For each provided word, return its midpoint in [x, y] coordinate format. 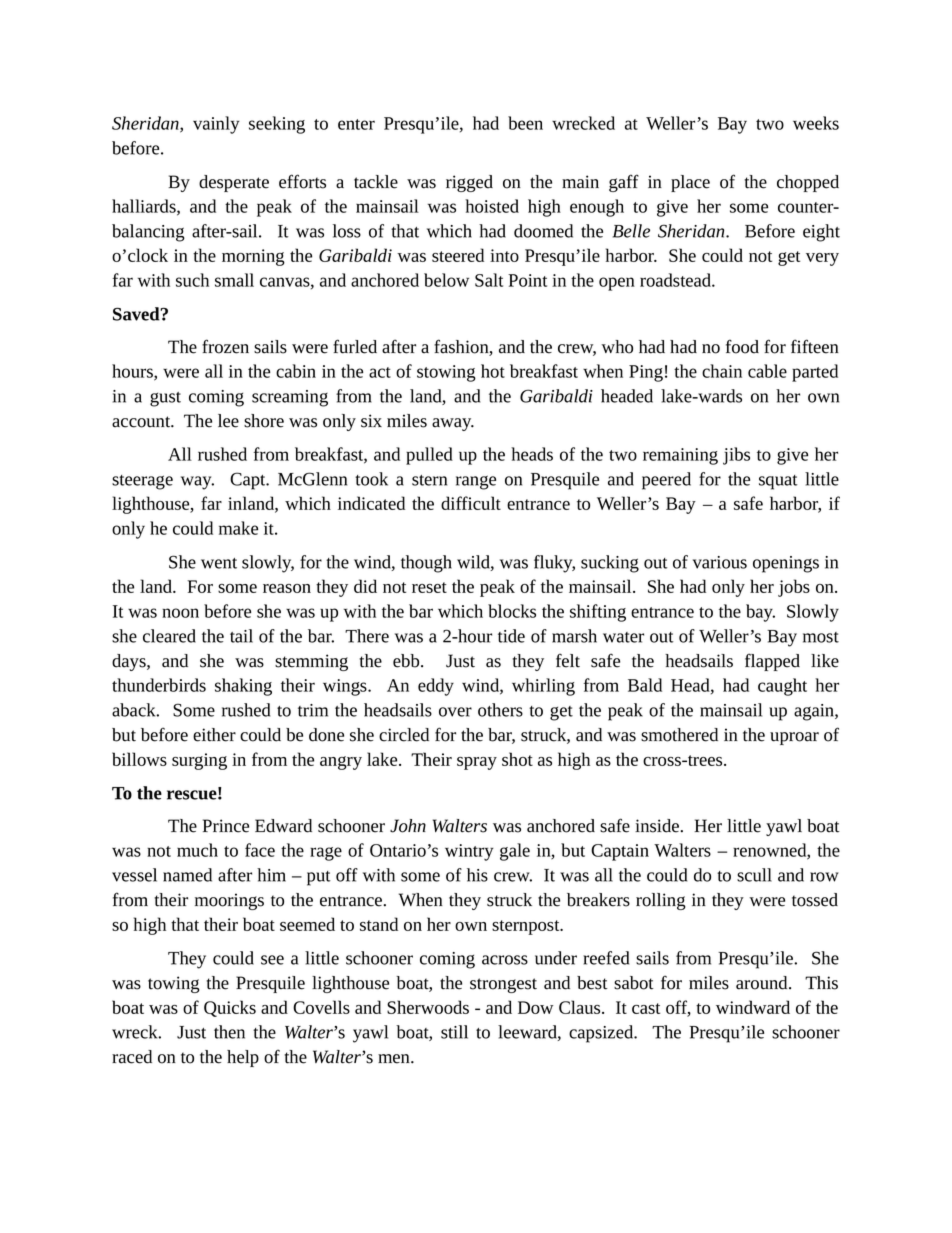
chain [722, 371]
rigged [469, 183]
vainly [216, 125]
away [453, 424]
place [690, 183]
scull [754, 875]
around [763, 983]
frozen [225, 346]
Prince [226, 826]
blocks [512, 611]
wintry [469, 852]
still [454, 1032]
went [219, 563]
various [720, 562]
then [229, 1032]
